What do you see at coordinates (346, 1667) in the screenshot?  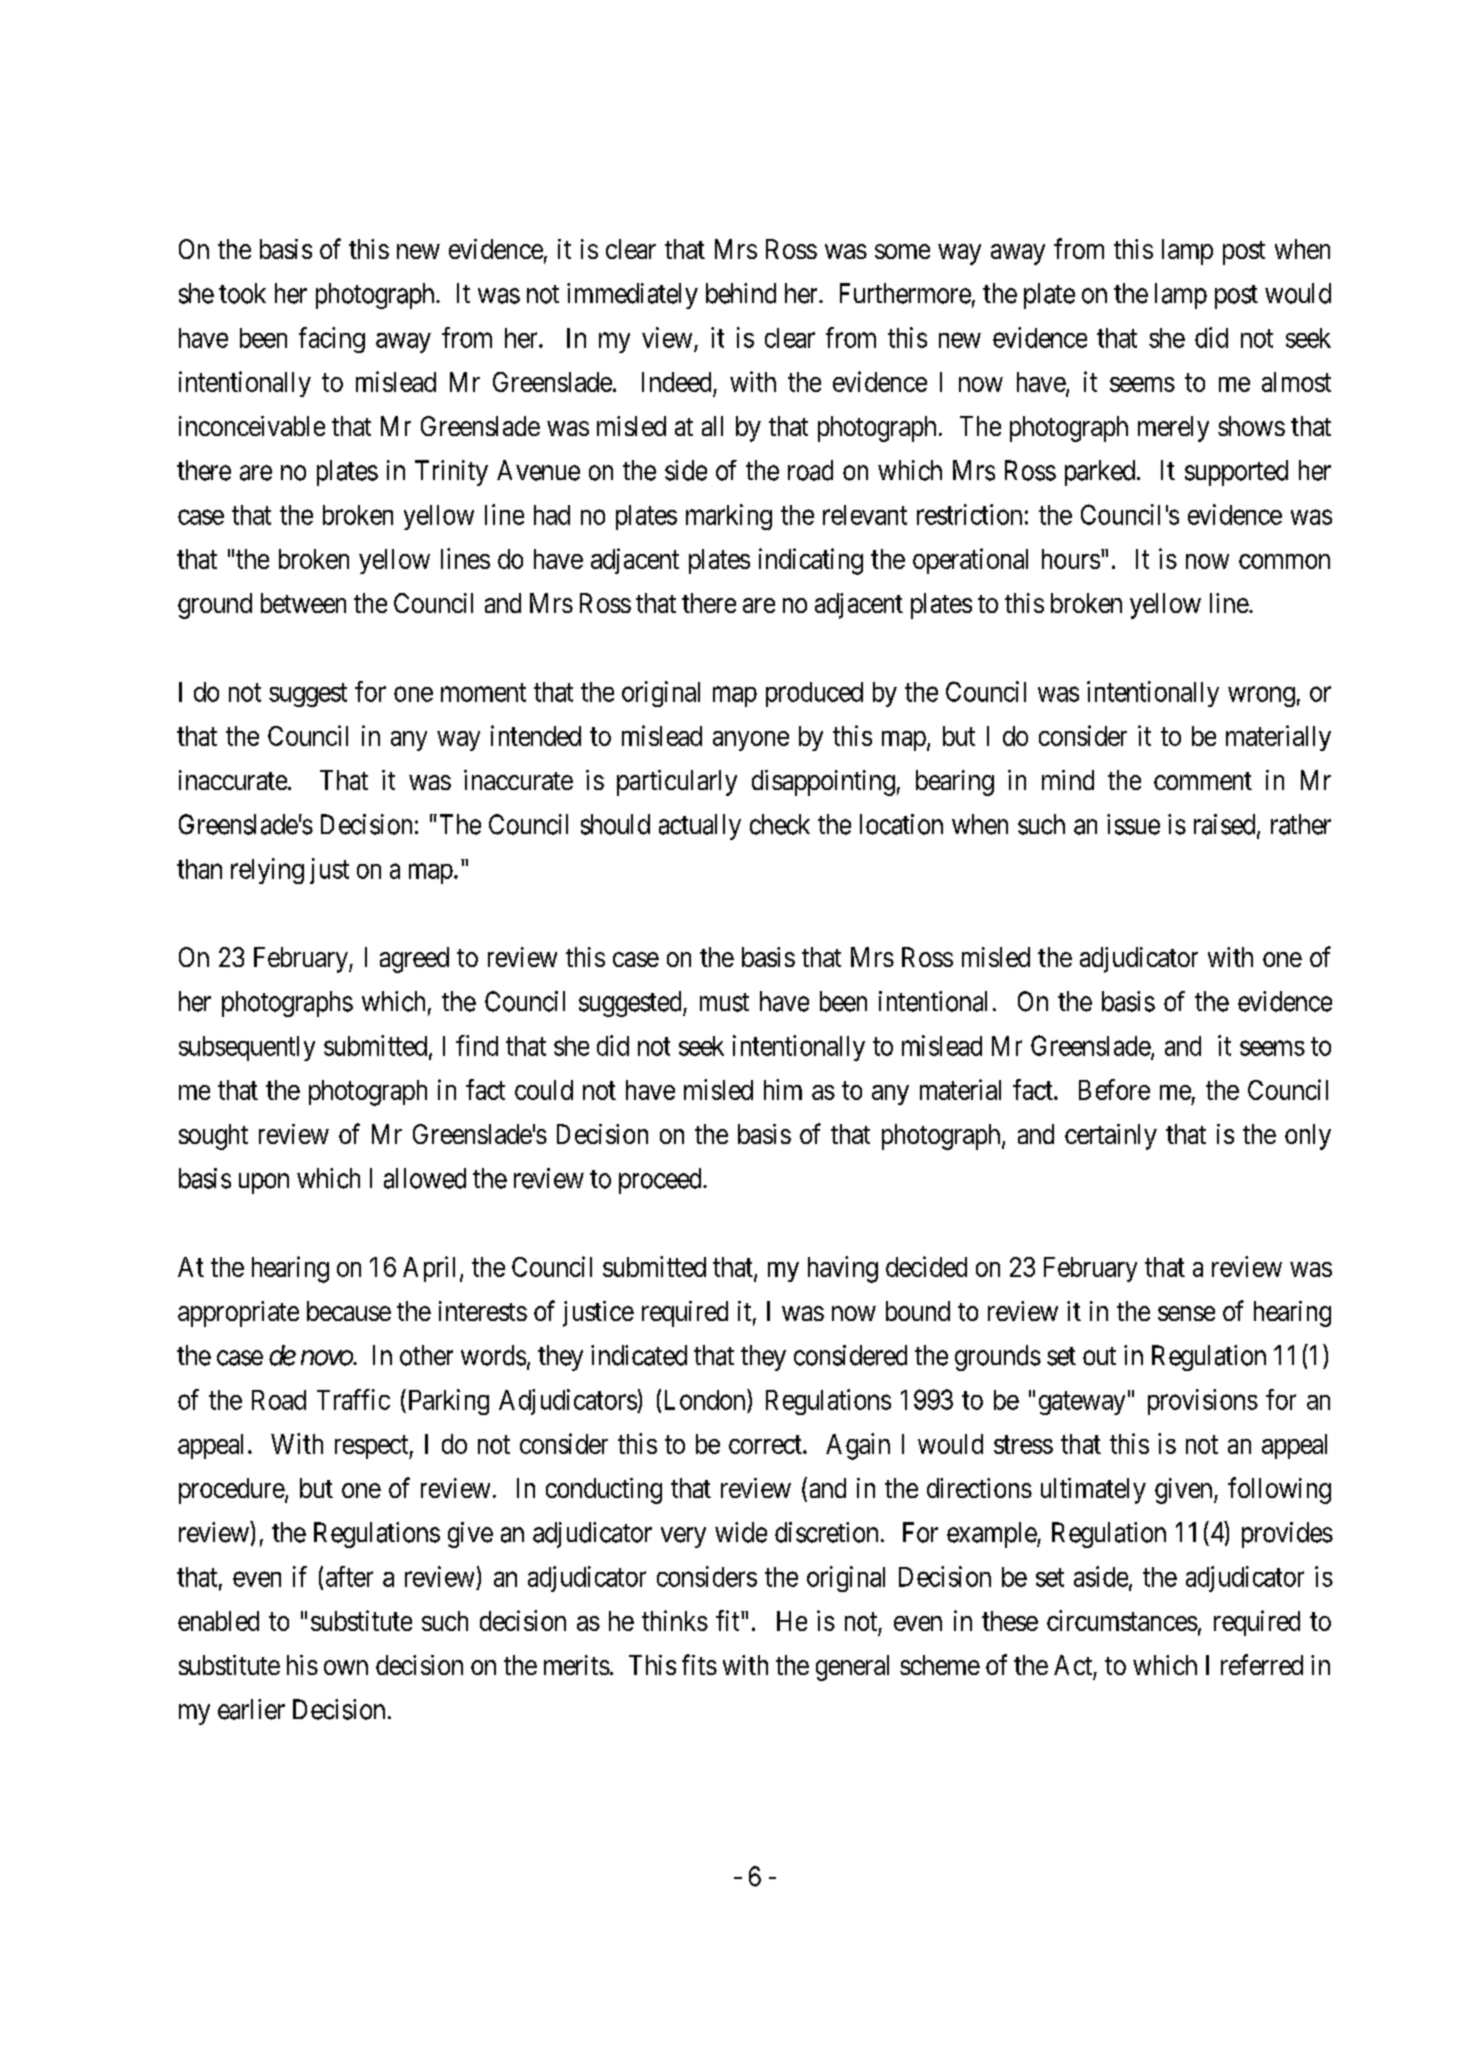 I see `own` at bounding box center [346, 1667].
